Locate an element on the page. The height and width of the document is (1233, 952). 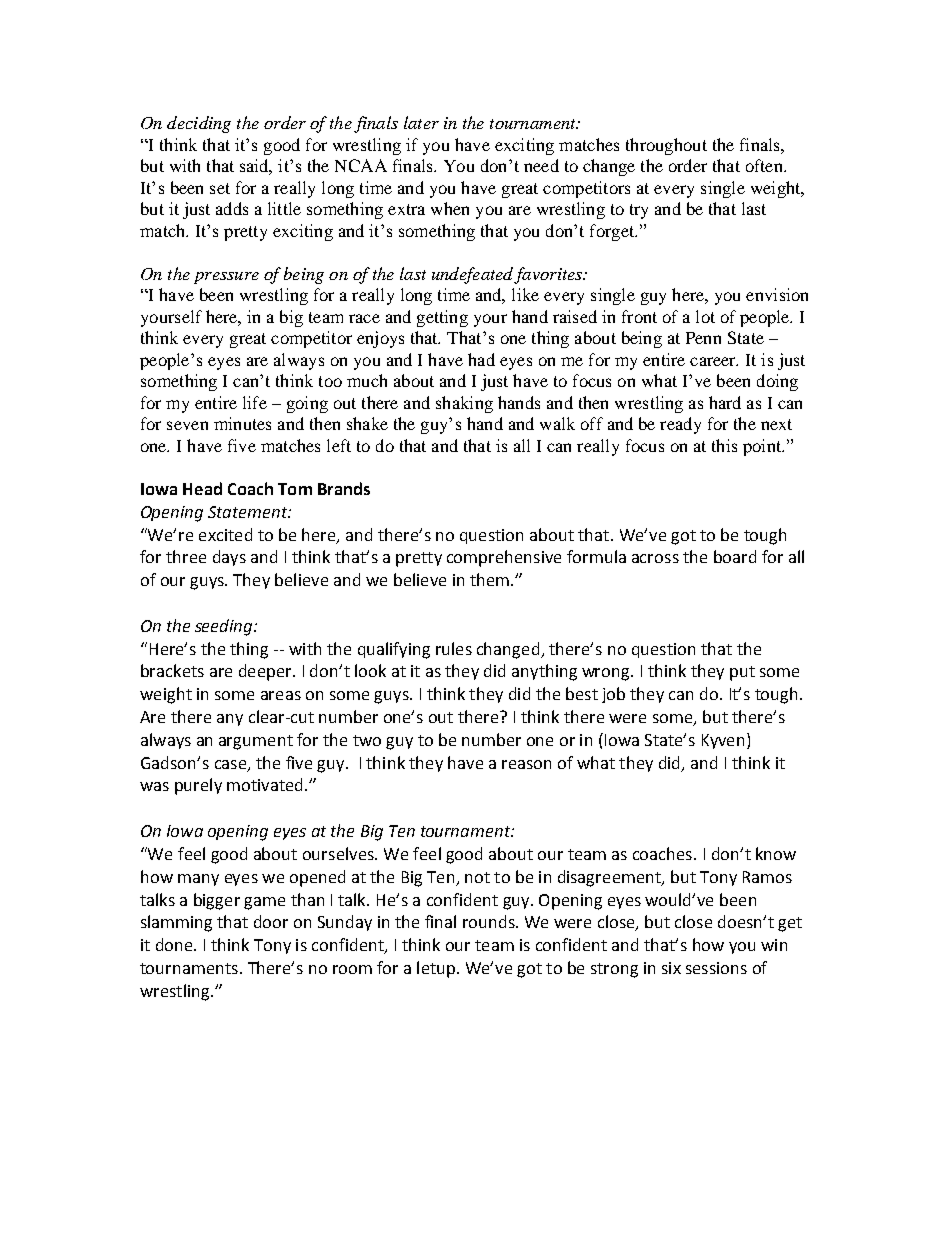
done is located at coordinates (175, 944).
